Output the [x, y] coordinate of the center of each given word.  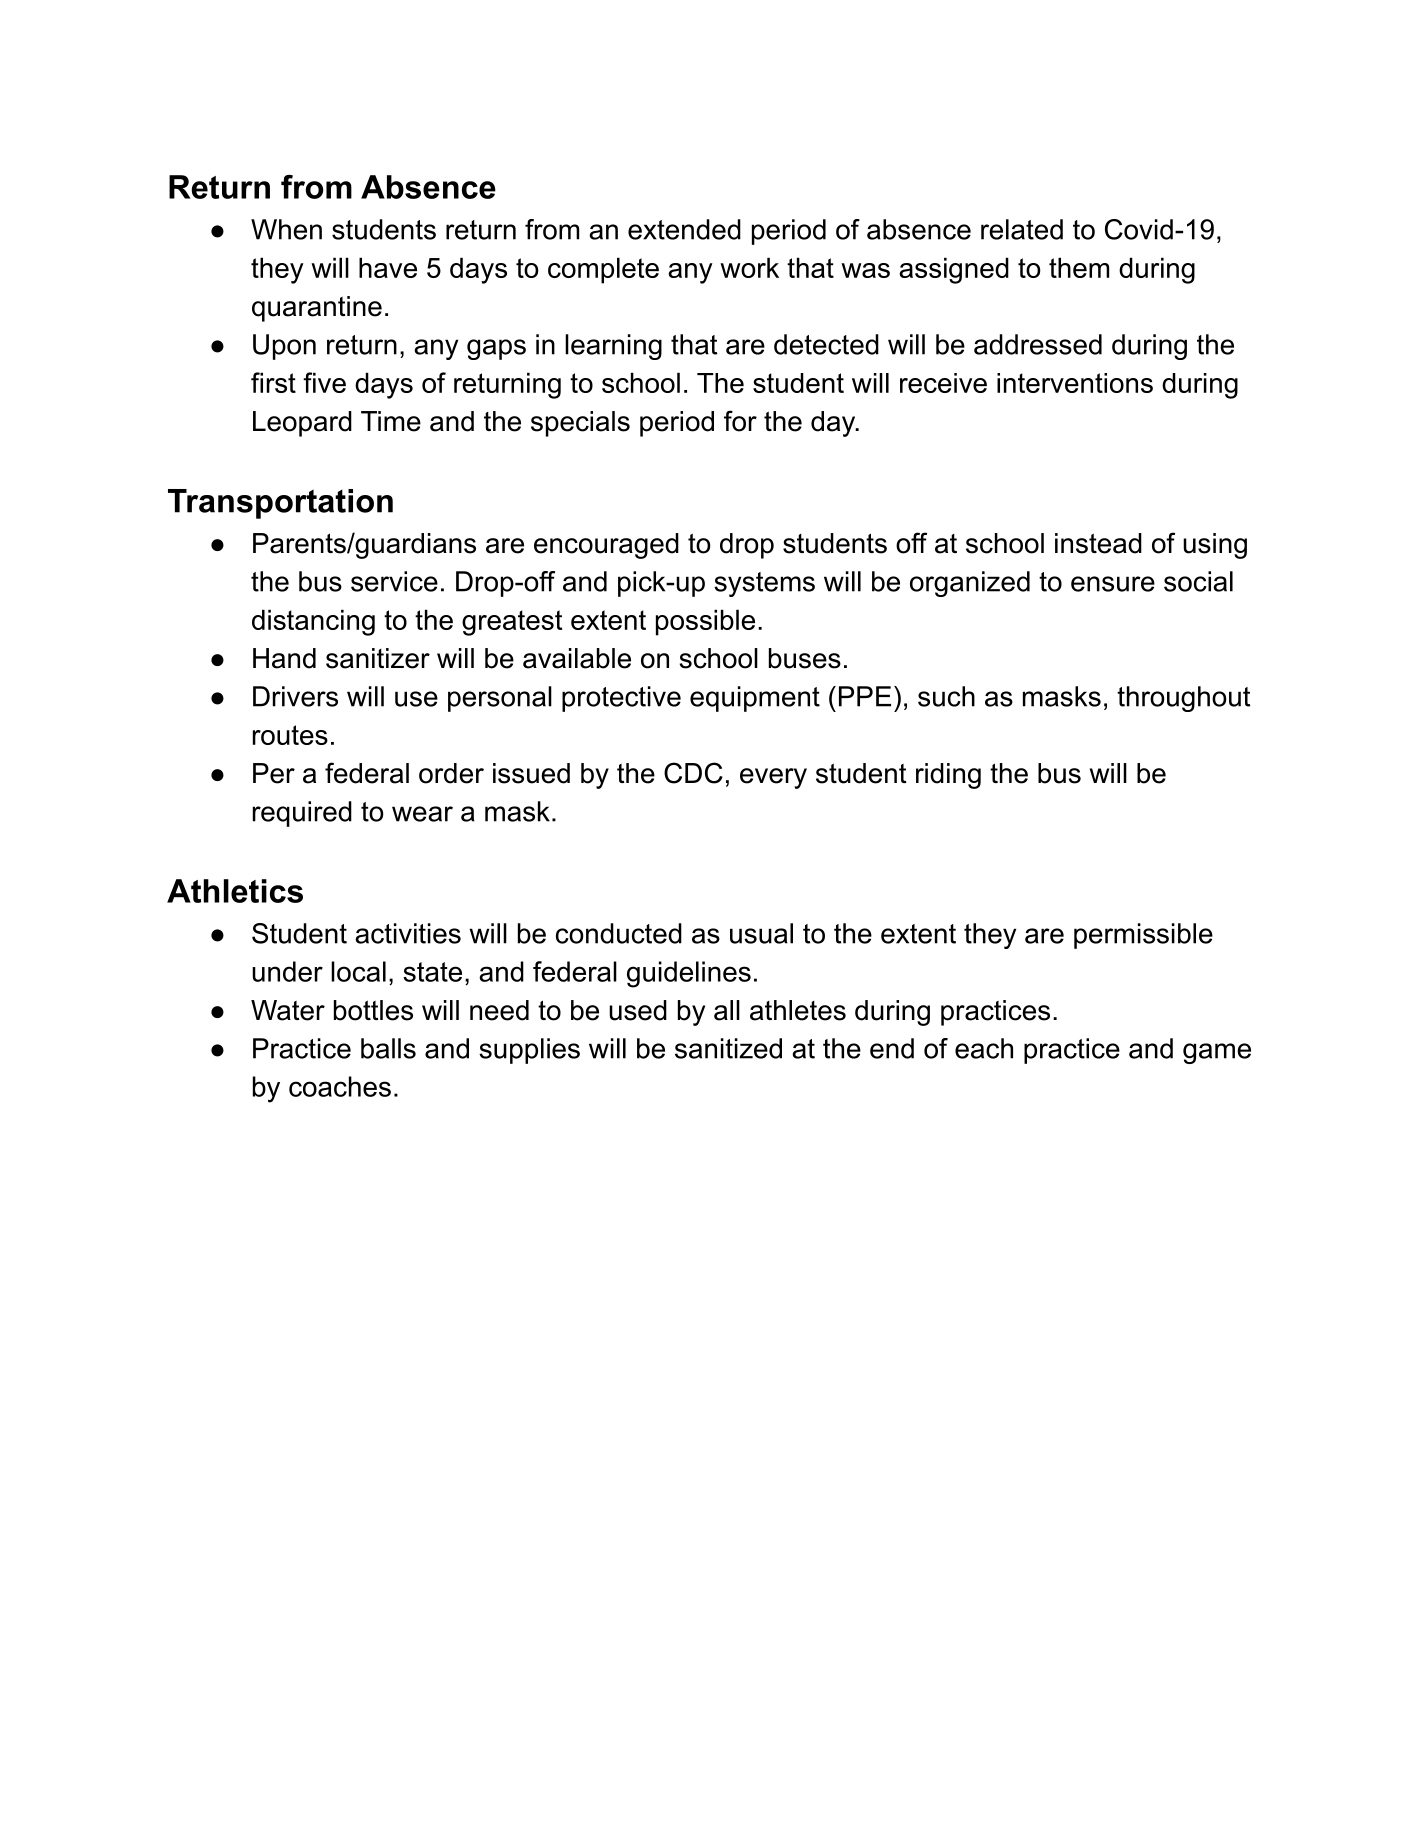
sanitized [728, 1048]
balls [388, 1048]
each [984, 1048]
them [1079, 267]
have [388, 267]
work [749, 267]
